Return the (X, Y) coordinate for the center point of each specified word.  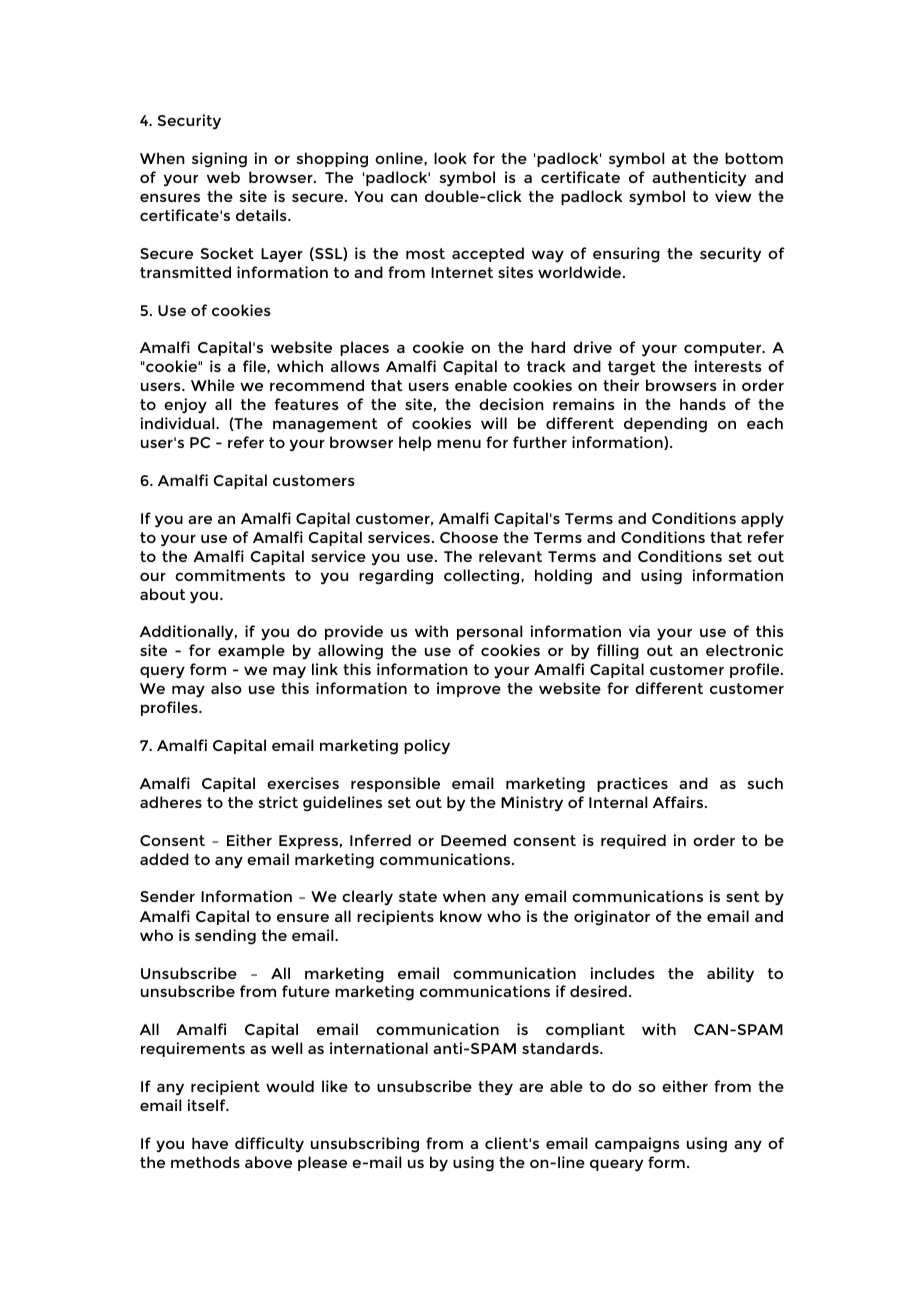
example (251, 651)
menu (459, 443)
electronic (744, 650)
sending (225, 937)
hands (703, 404)
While (213, 385)
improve (469, 689)
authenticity (699, 178)
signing (219, 160)
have (210, 1143)
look (450, 158)
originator (612, 918)
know (461, 916)
